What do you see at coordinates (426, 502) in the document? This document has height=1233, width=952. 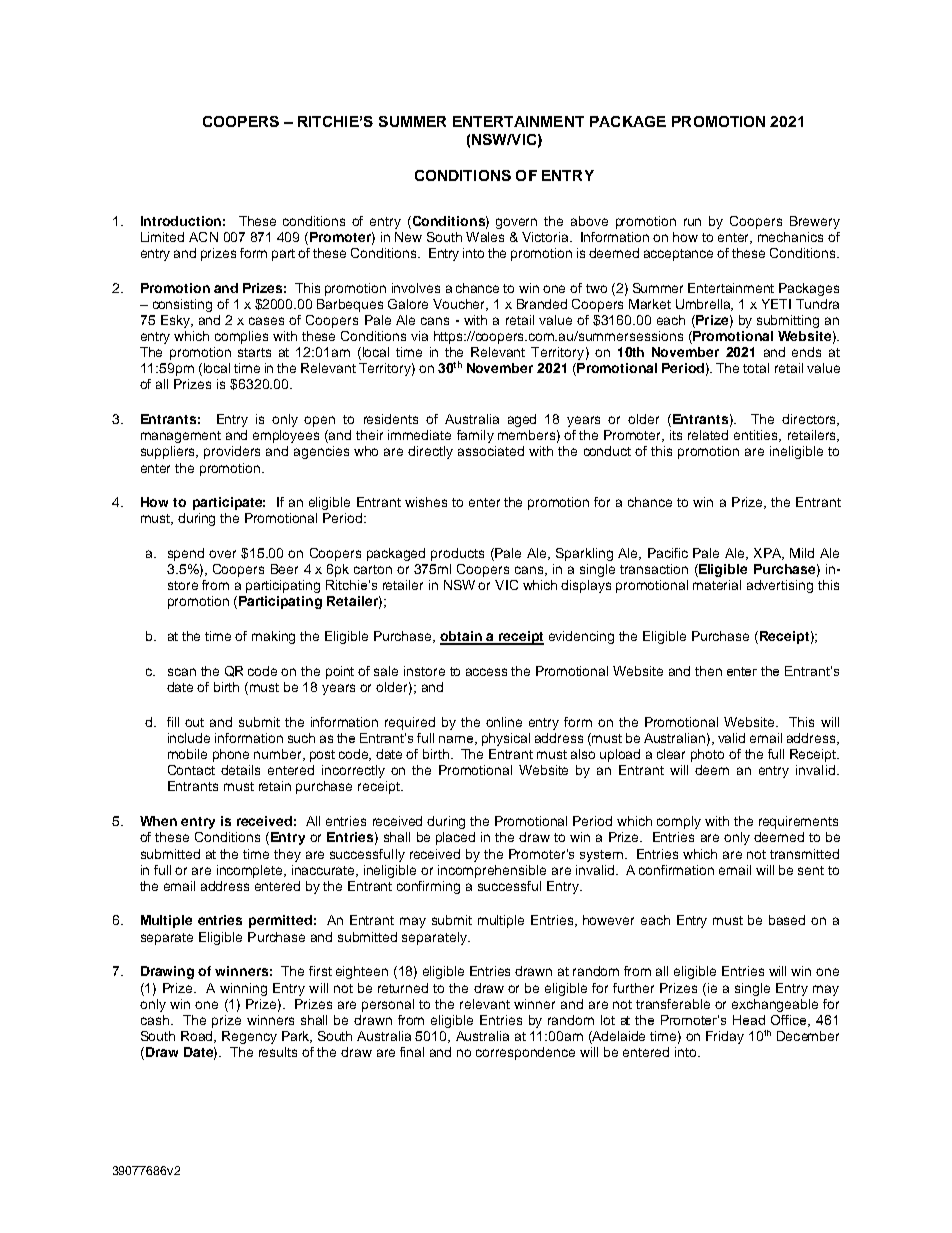 I see `wishes` at bounding box center [426, 502].
